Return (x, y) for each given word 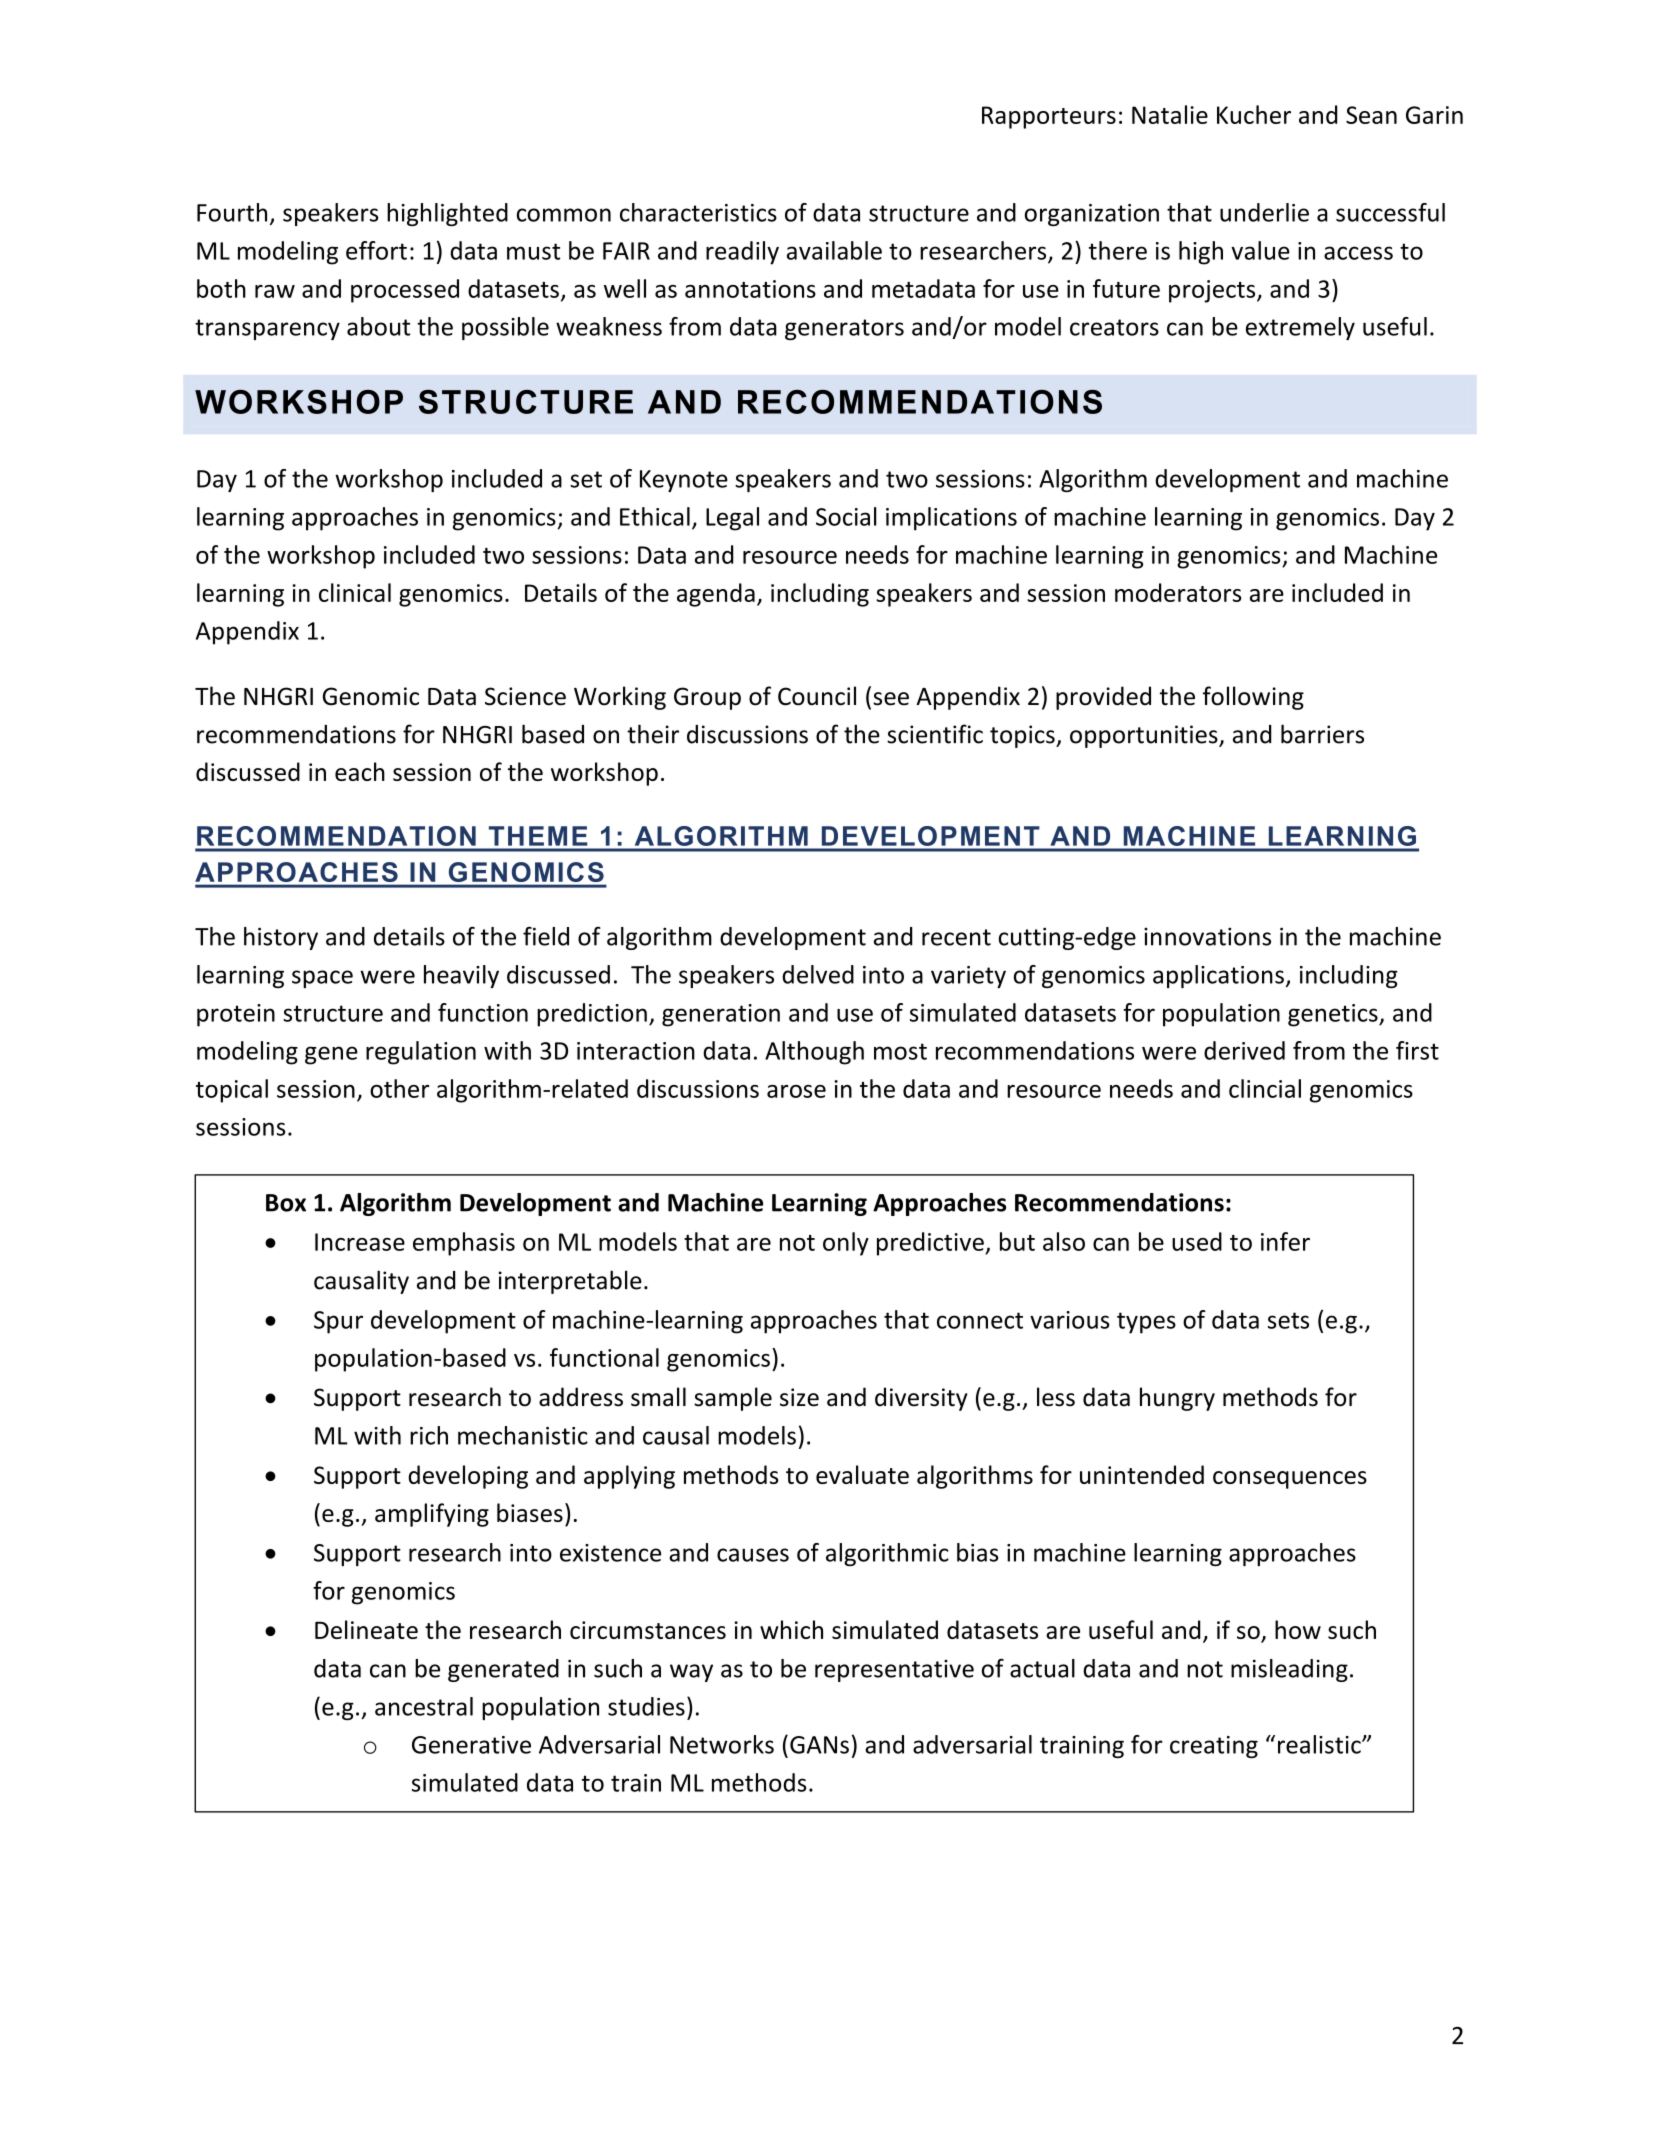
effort (376, 250)
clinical (355, 592)
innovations (1207, 936)
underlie (1264, 212)
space (322, 979)
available (834, 250)
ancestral (424, 1706)
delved (818, 974)
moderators (1178, 592)
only (846, 1244)
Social (846, 516)
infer (1285, 1241)
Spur (338, 1322)
